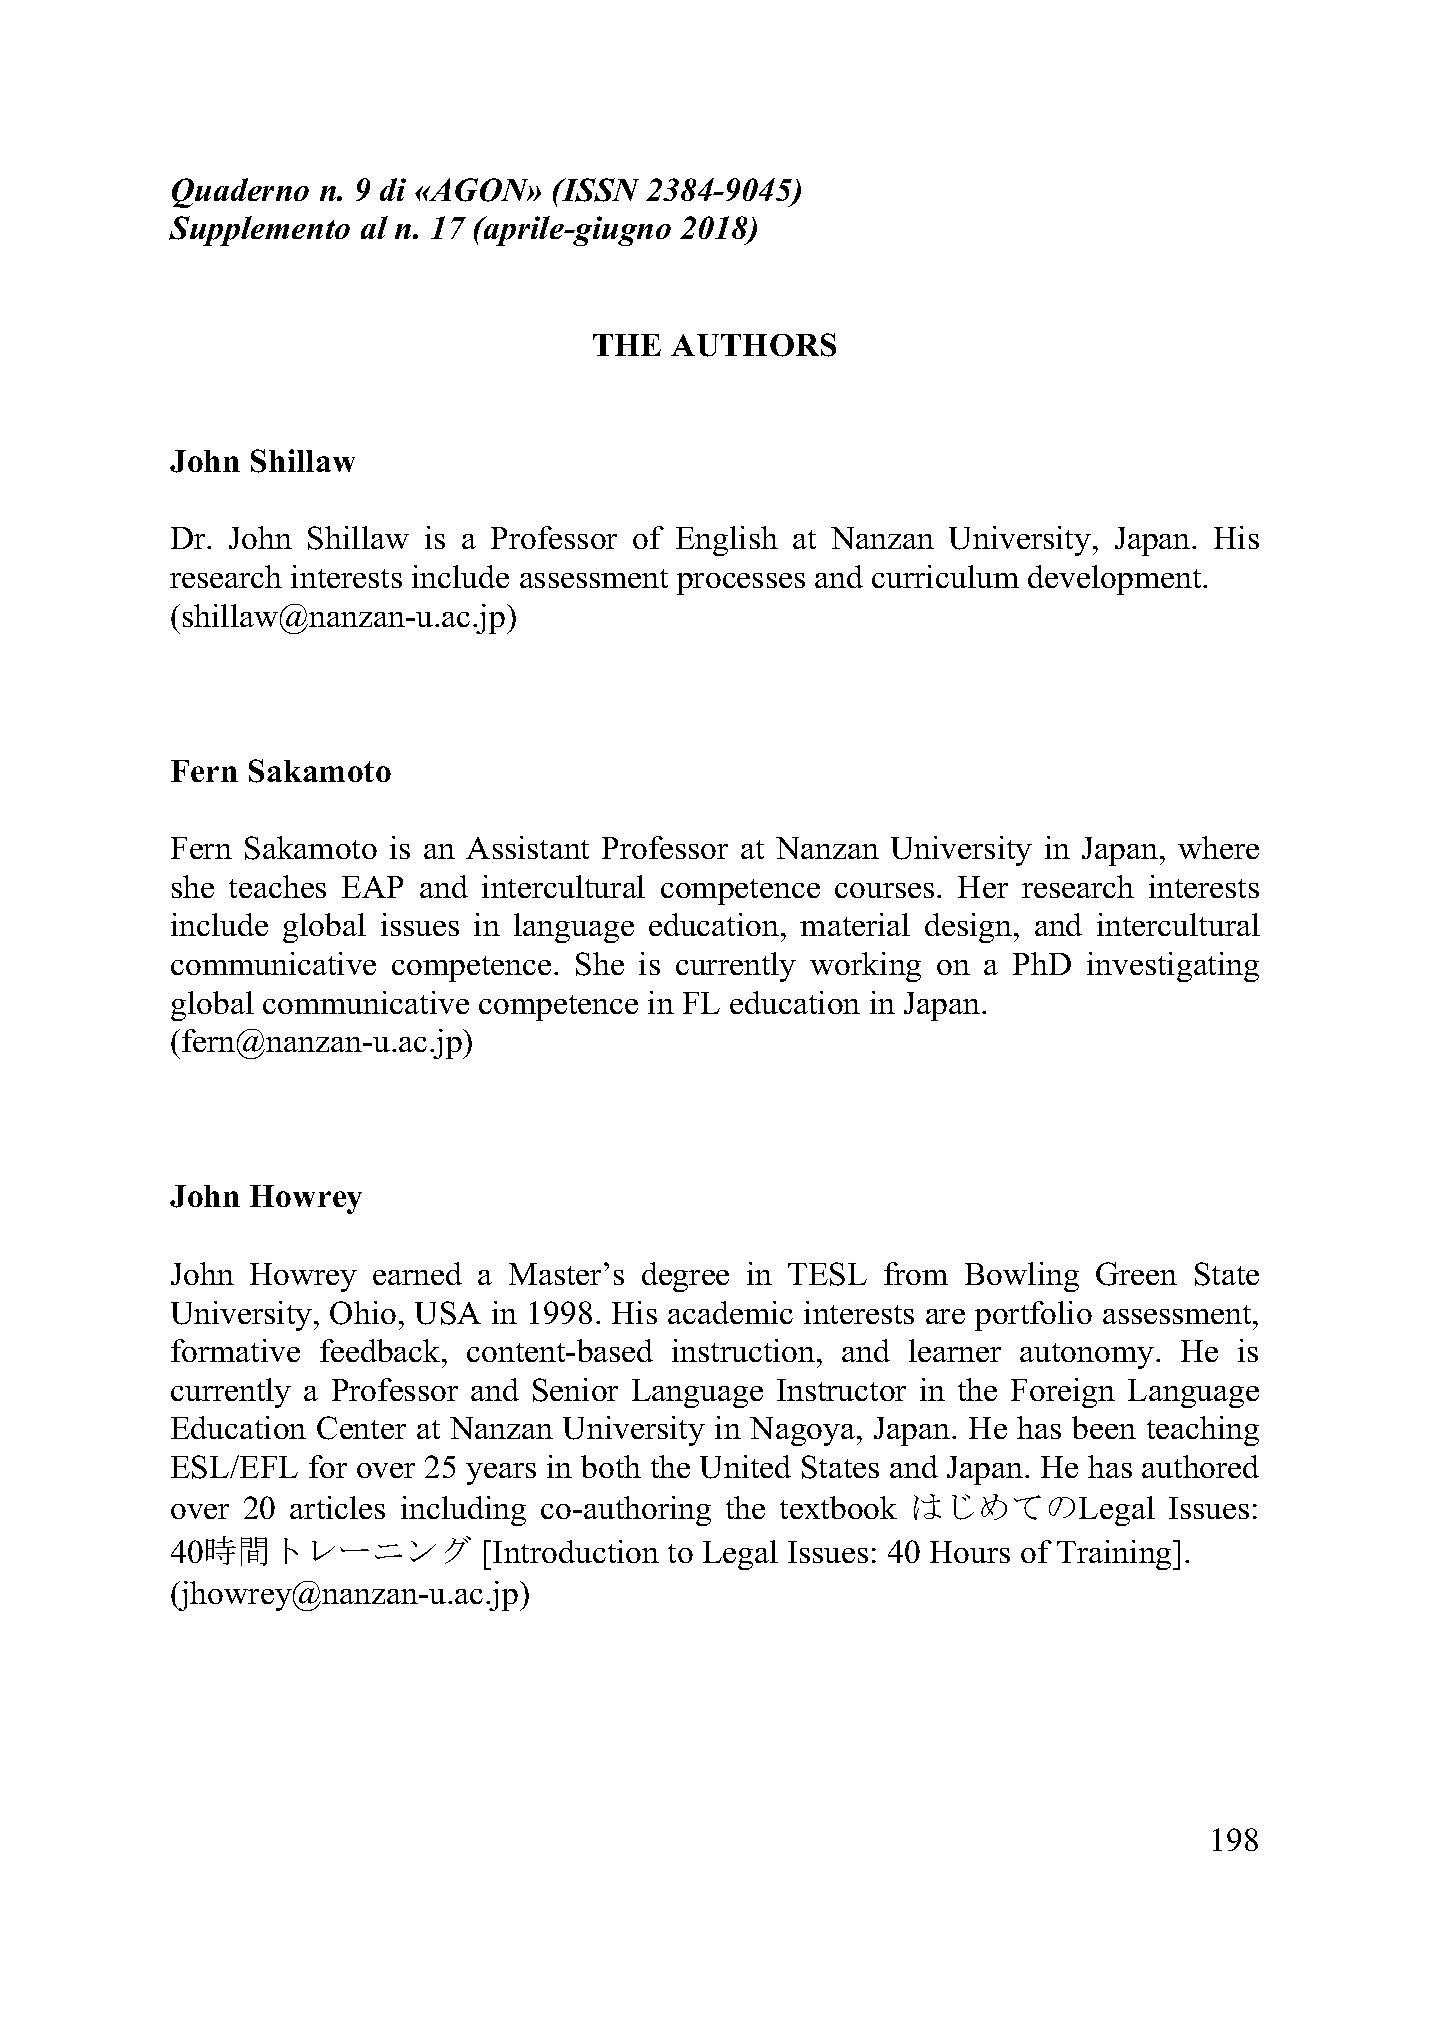  I want to click on ISSN, so click(599, 190).
